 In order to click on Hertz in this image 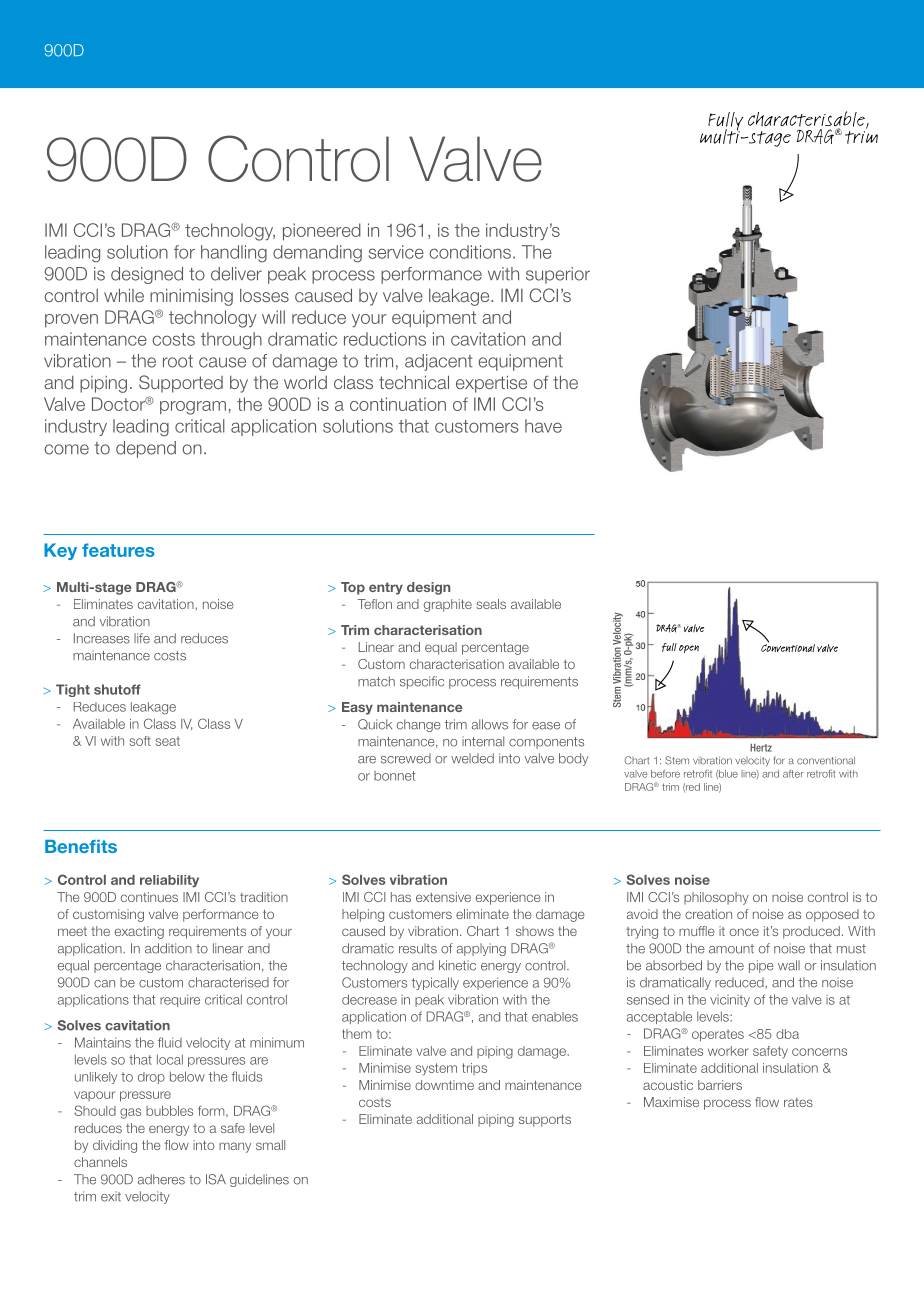, I will do `click(761, 748)`.
